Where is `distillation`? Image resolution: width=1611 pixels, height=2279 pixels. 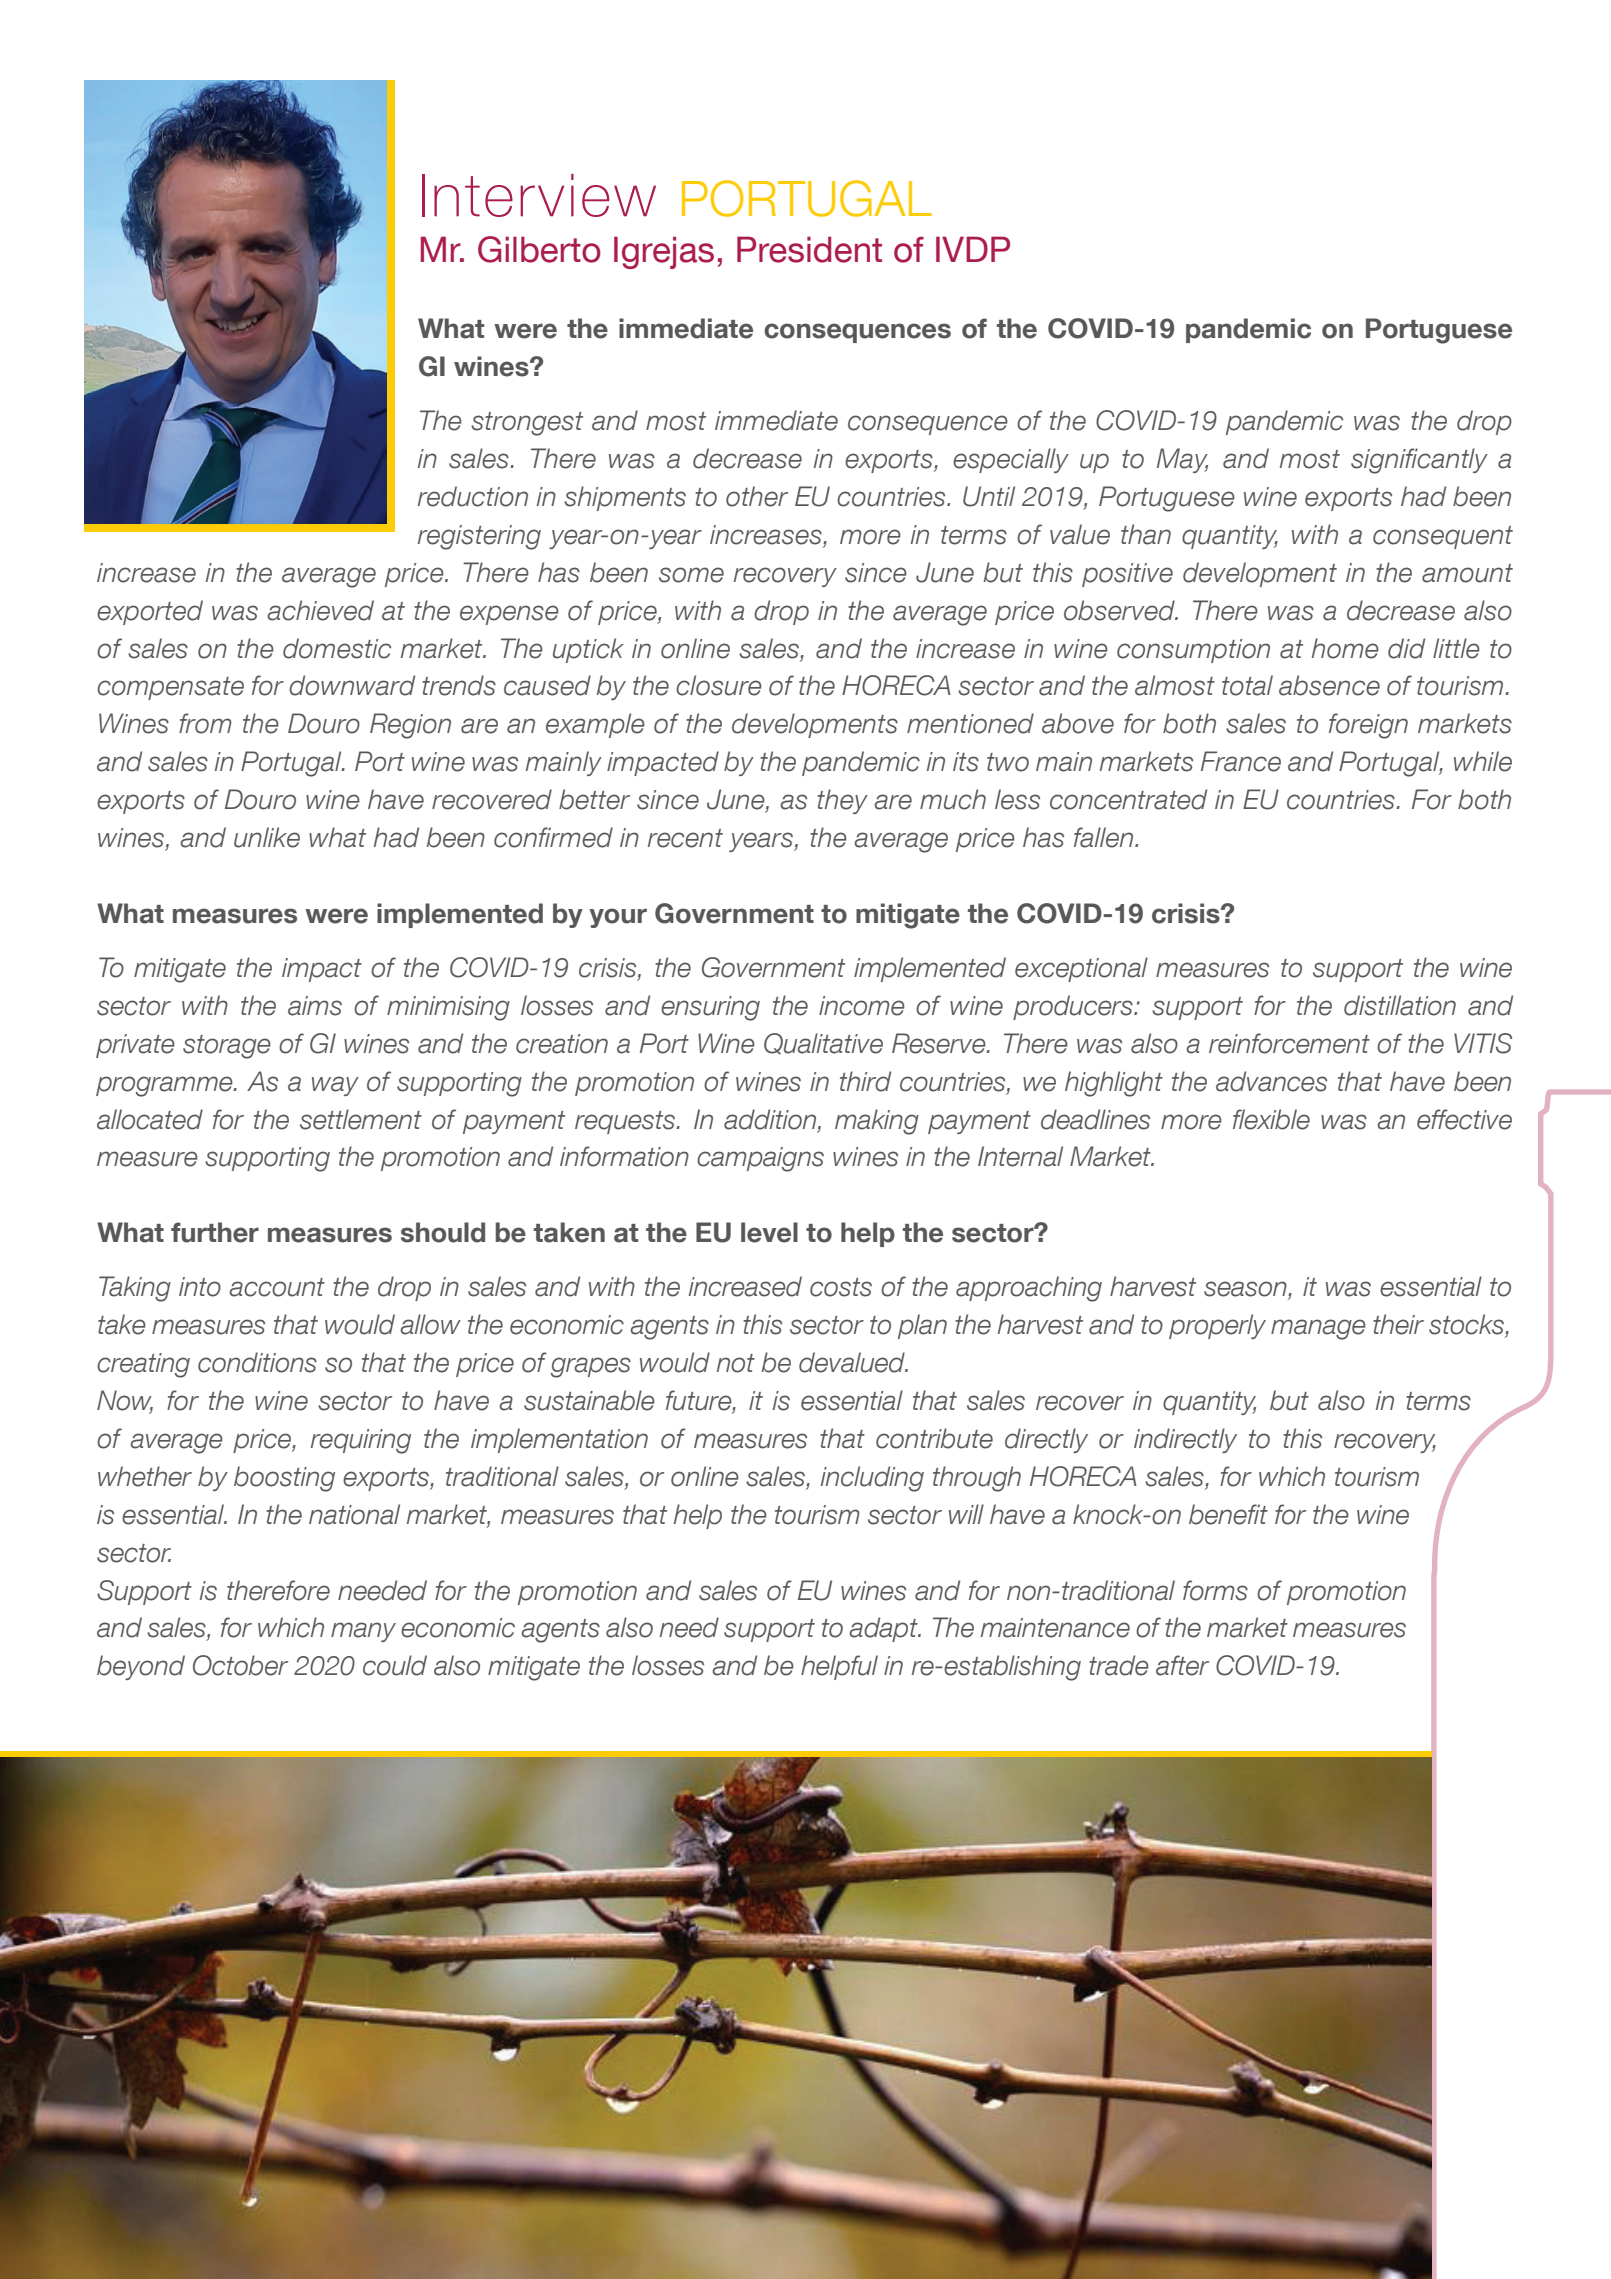
distillation is located at coordinates (1400, 1005).
